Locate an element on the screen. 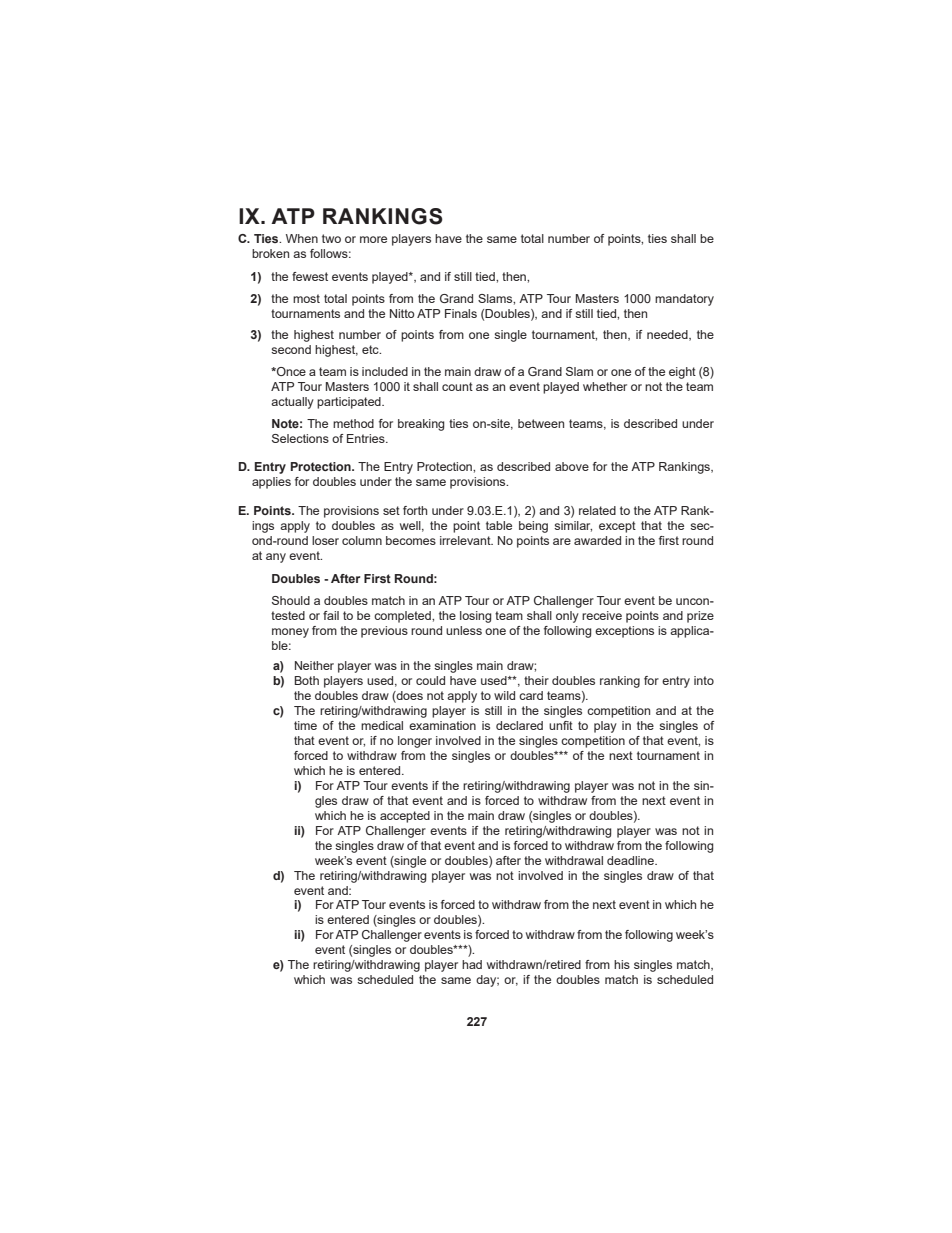 Image resolution: width=952 pixels, height=1233 pixels. prize is located at coordinates (700, 617).
